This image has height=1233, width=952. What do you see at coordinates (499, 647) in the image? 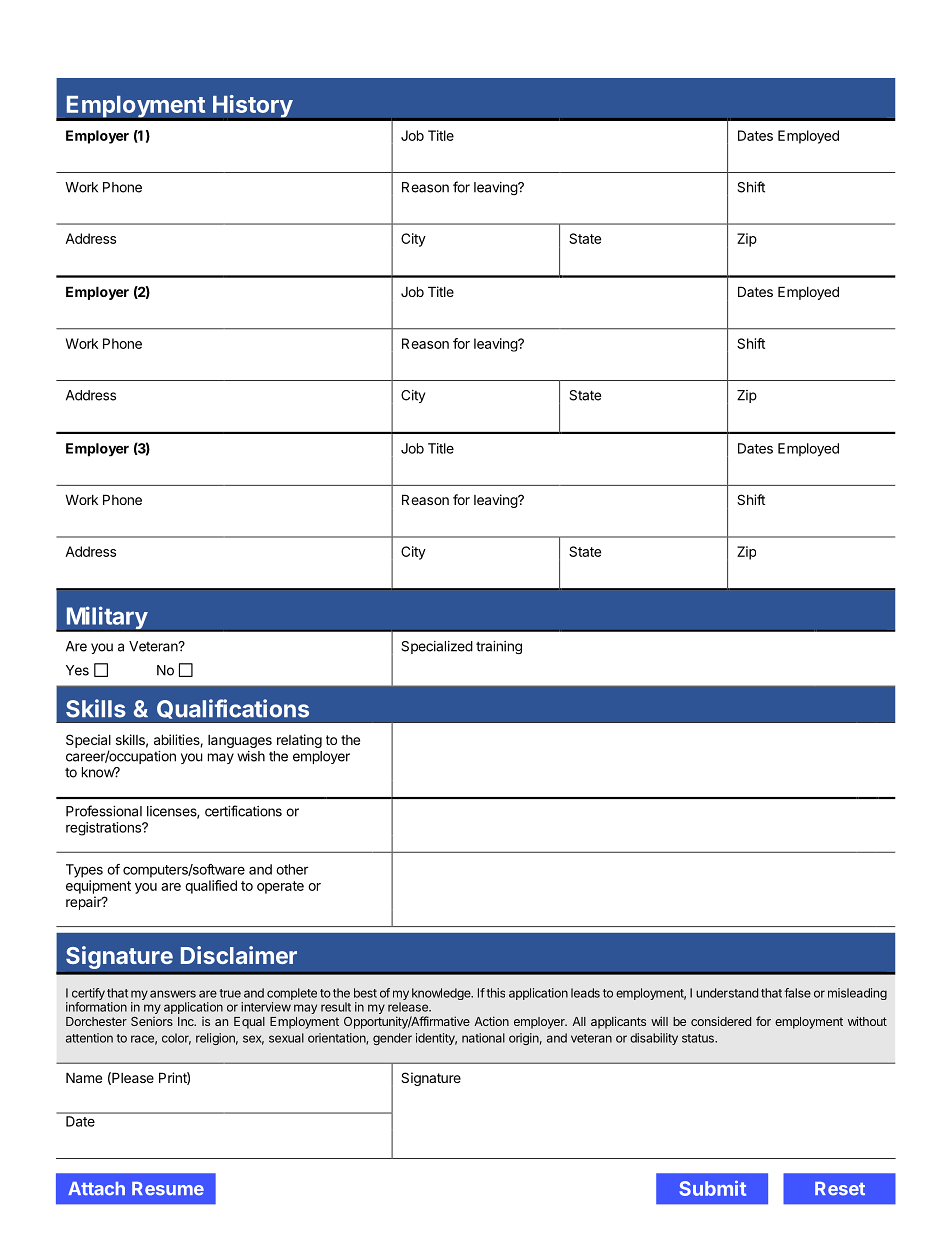
I see `training` at bounding box center [499, 647].
